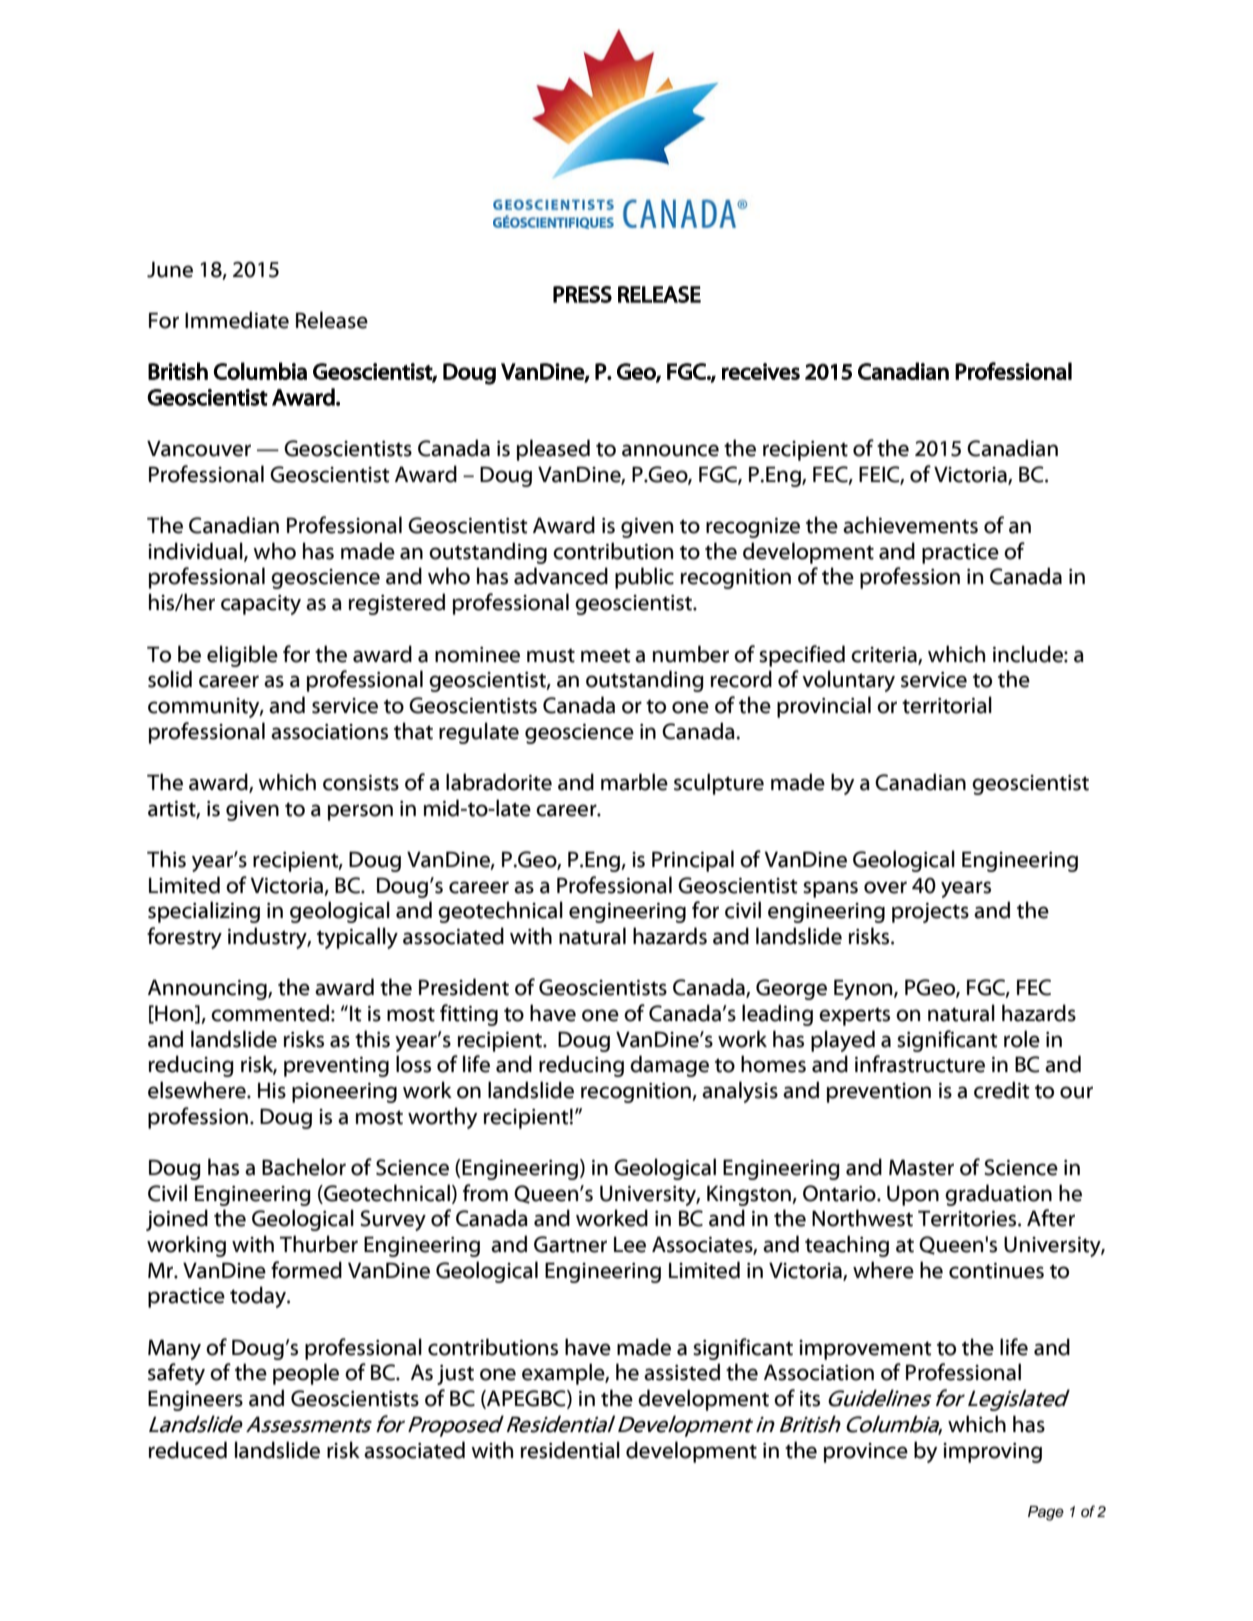 The width and height of the document is (1253, 1621). Describe the element at coordinates (361, 783) in the document. I see `consists` at that location.
